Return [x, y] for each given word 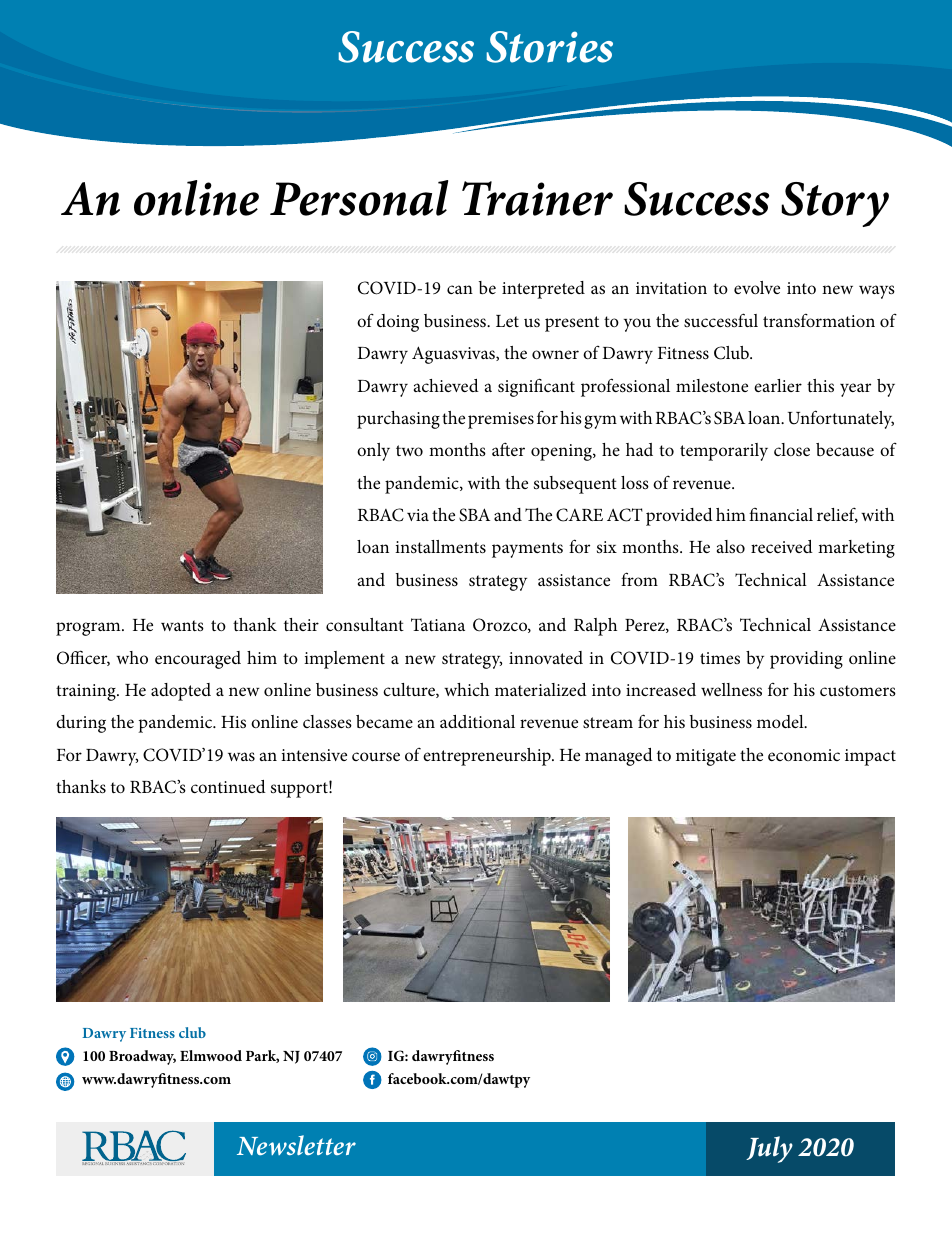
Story [835, 204]
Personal [359, 198]
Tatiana [438, 624]
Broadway [142, 1057]
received [782, 546]
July [769, 1149]
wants [182, 625]
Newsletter [296, 1145]
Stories [550, 47]
